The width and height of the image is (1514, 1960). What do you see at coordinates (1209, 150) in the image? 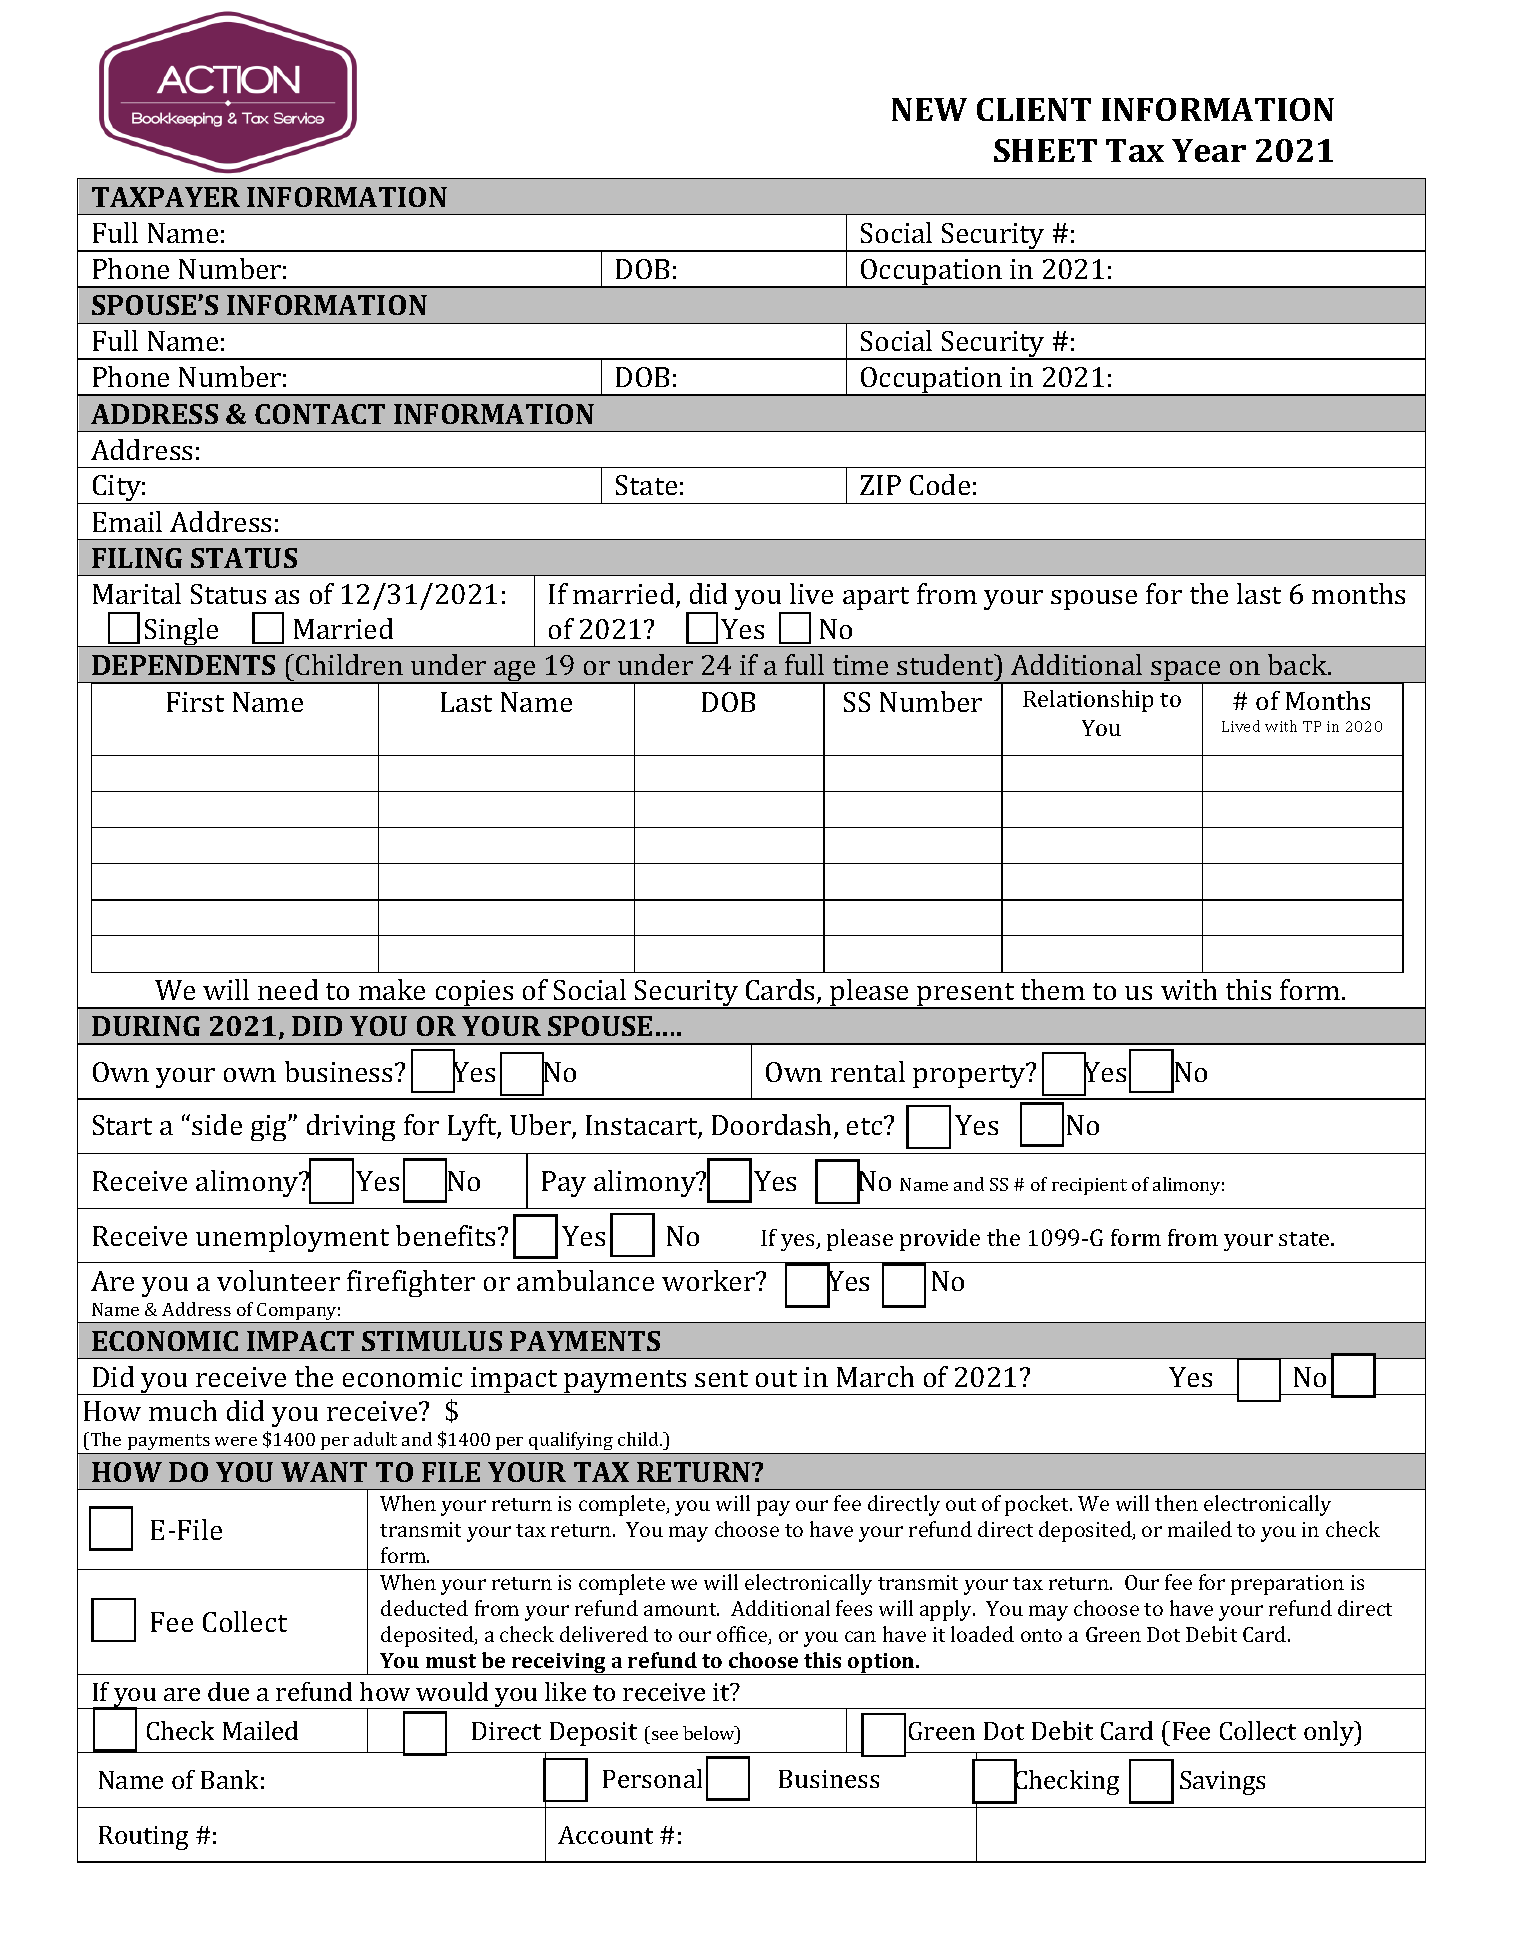
I see `Year` at bounding box center [1209, 150].
